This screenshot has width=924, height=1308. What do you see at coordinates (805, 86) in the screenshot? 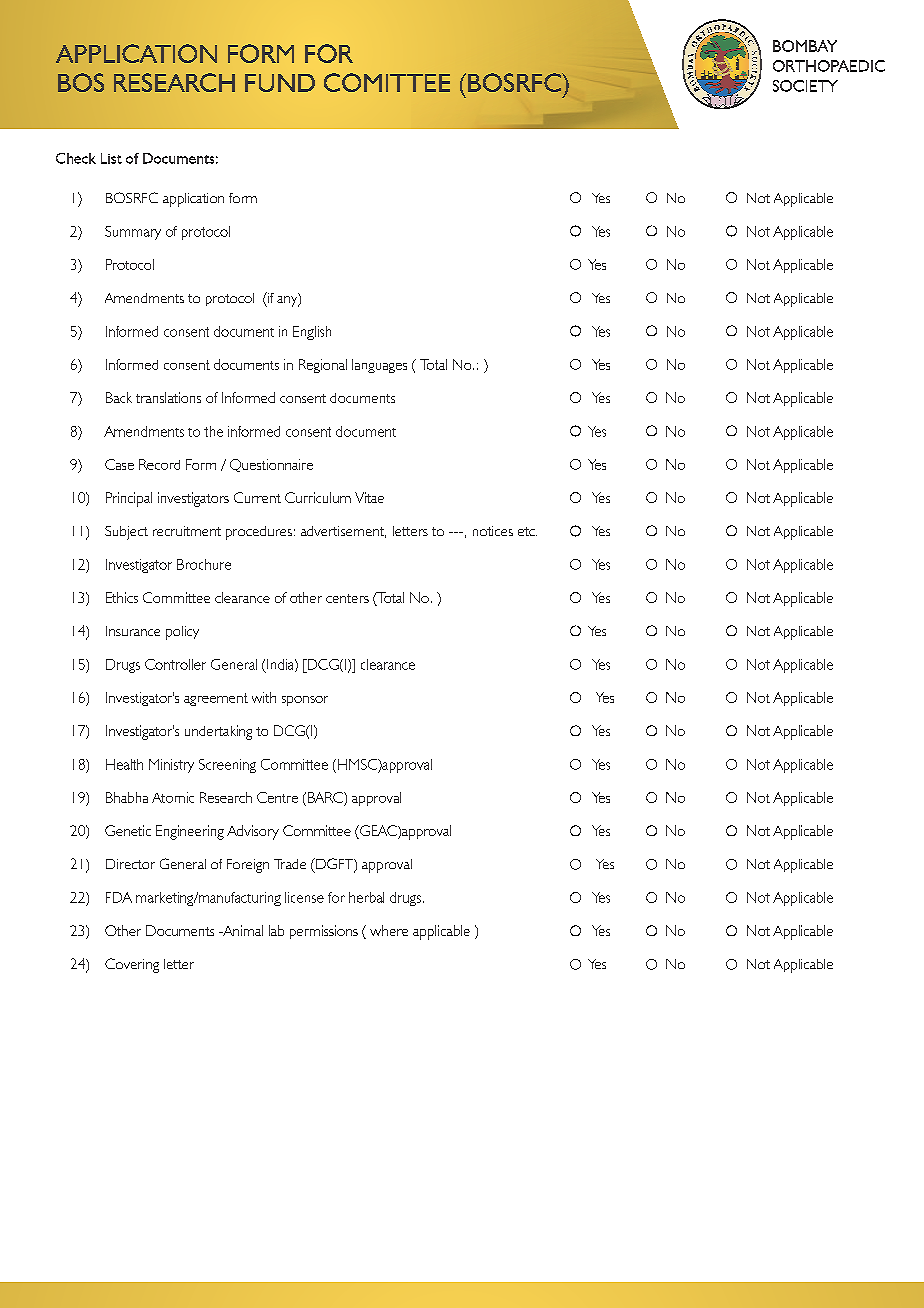
I see `SOCIETY` at bounding box center [805, 86].
